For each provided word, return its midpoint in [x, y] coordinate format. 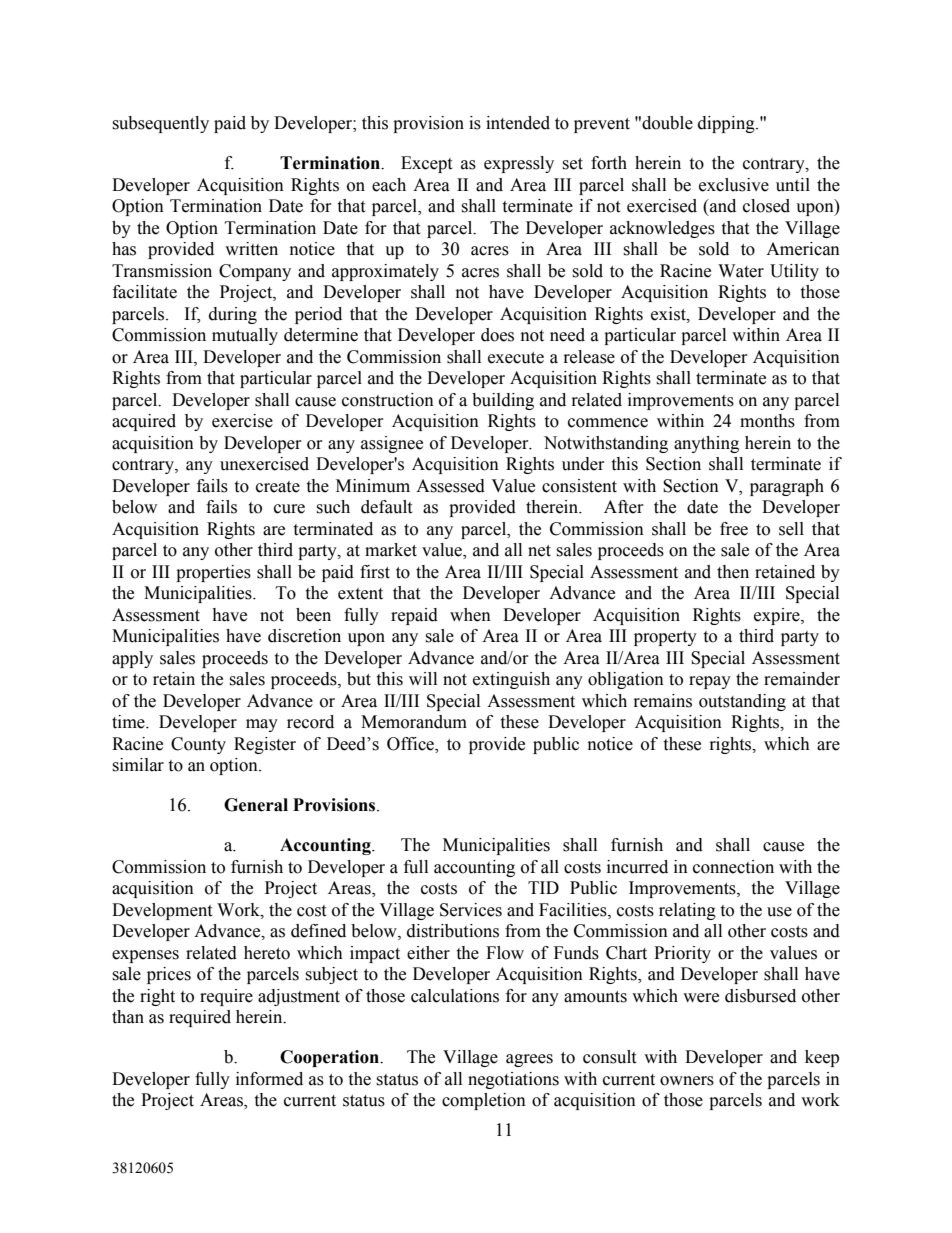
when [470, 615]
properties [213, 573]
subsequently [160, 124]
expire [778, 616]
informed [269, 1079]
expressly [519, 164]
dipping [727, 124]
